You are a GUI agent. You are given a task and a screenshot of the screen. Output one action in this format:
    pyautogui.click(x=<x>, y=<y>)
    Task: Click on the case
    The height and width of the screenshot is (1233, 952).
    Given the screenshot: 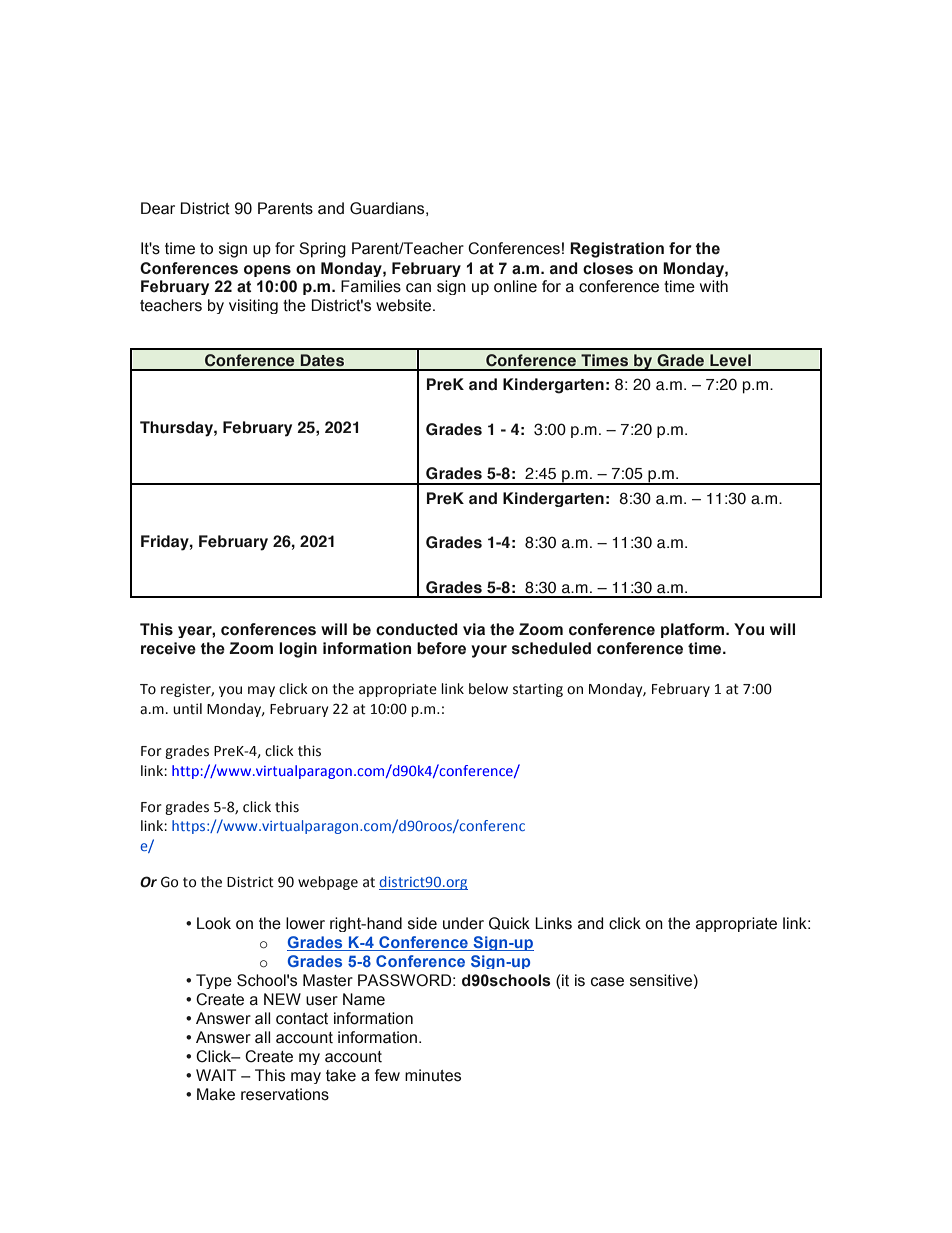 What is the action you would take?
    pyautogui.click(x=607, y=982)
